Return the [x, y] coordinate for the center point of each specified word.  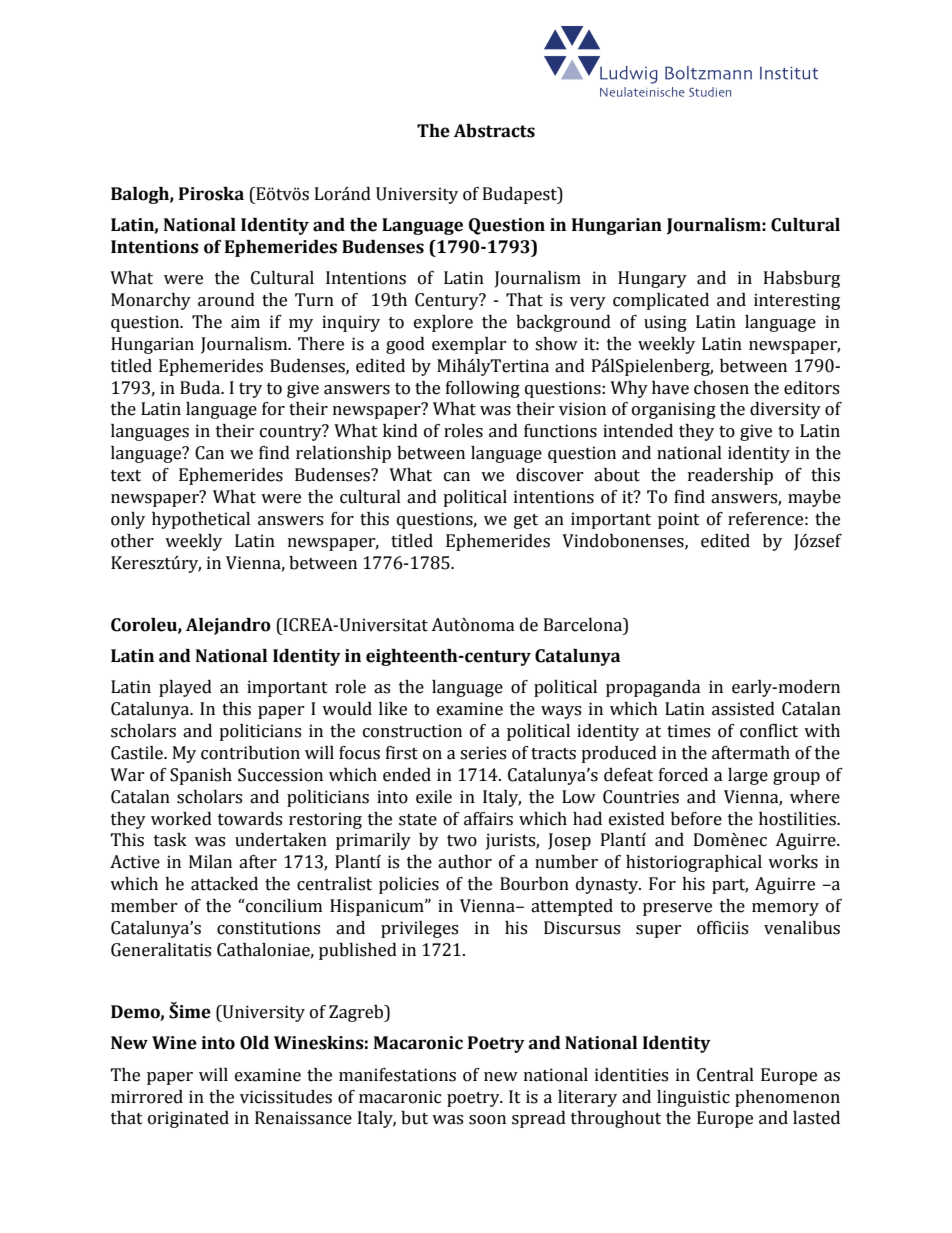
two [462, 841]
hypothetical [201, 520]
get [526, 521]
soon [487, 1120]
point [679, 520]
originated [188, 1119]
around [226, 300]
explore [443, 323]
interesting [797, 301]
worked [181, 819]
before [696, 819]
